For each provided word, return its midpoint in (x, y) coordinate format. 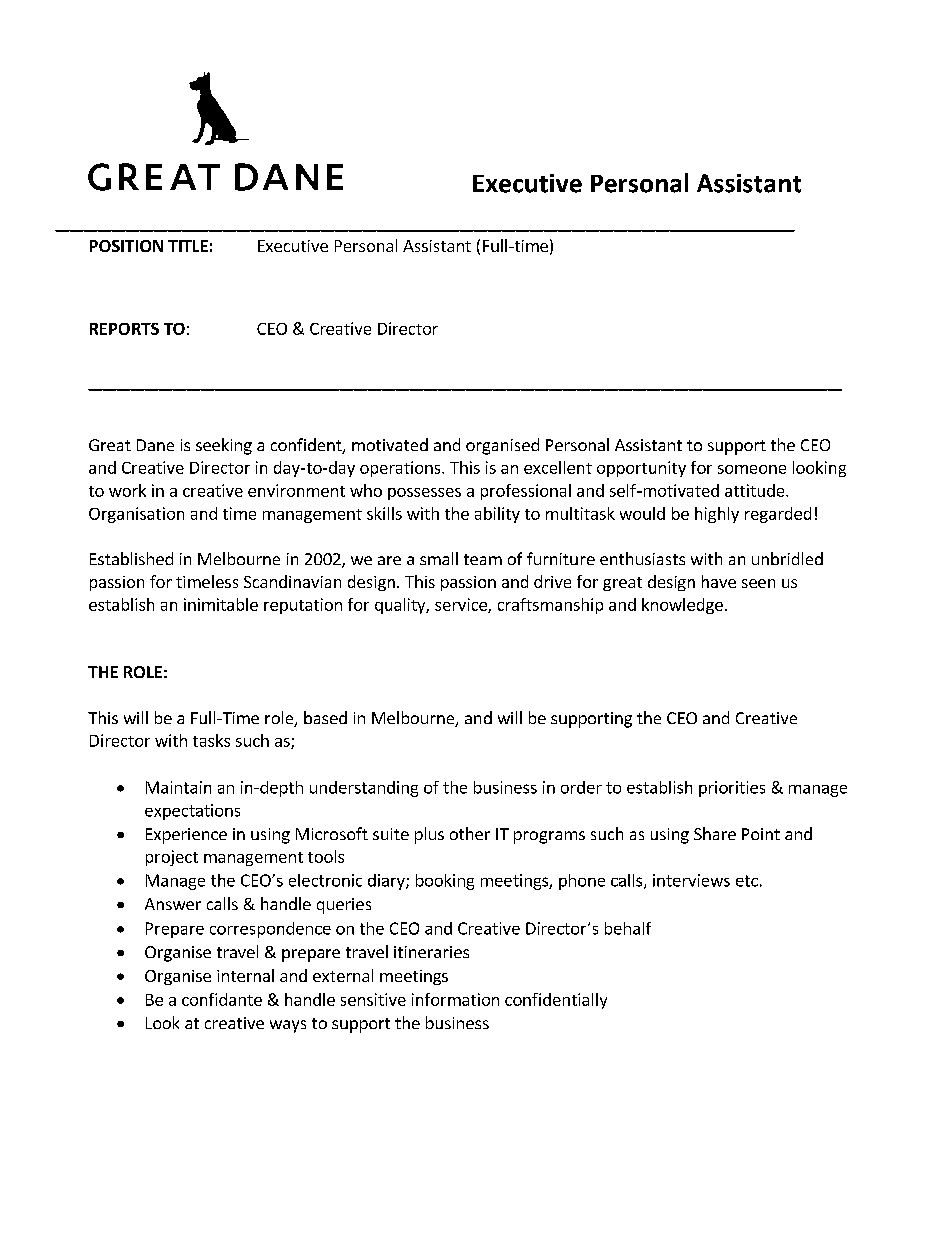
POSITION (126, 246)
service (462, 605)
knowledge (682, 606)
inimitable (221, 604)
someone (752, 469)
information (455, 999)
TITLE (188, 246)
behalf (628, 928)
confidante (222, 999)
